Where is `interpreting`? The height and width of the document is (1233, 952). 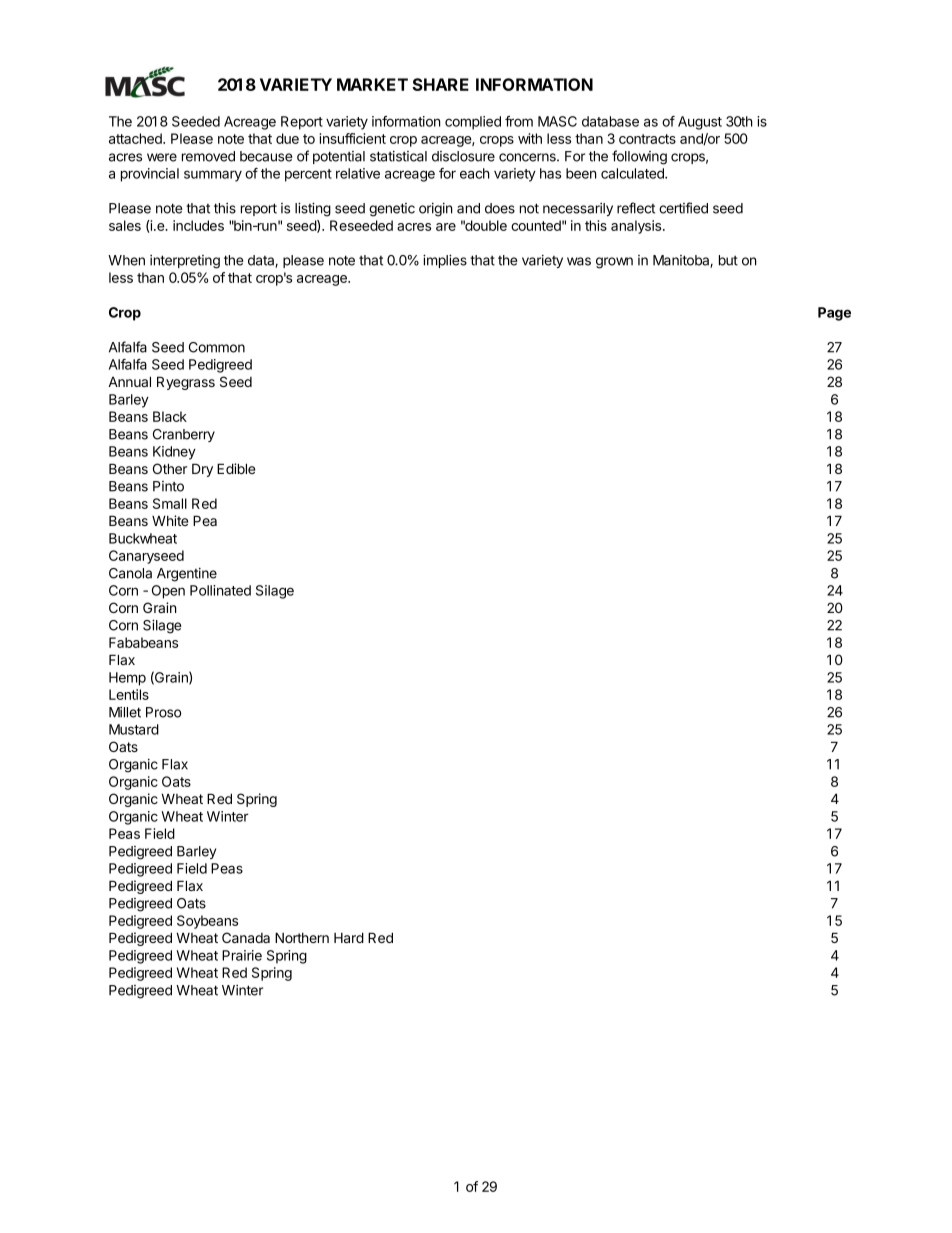 interpreting is located at coordinates (185, 262).
